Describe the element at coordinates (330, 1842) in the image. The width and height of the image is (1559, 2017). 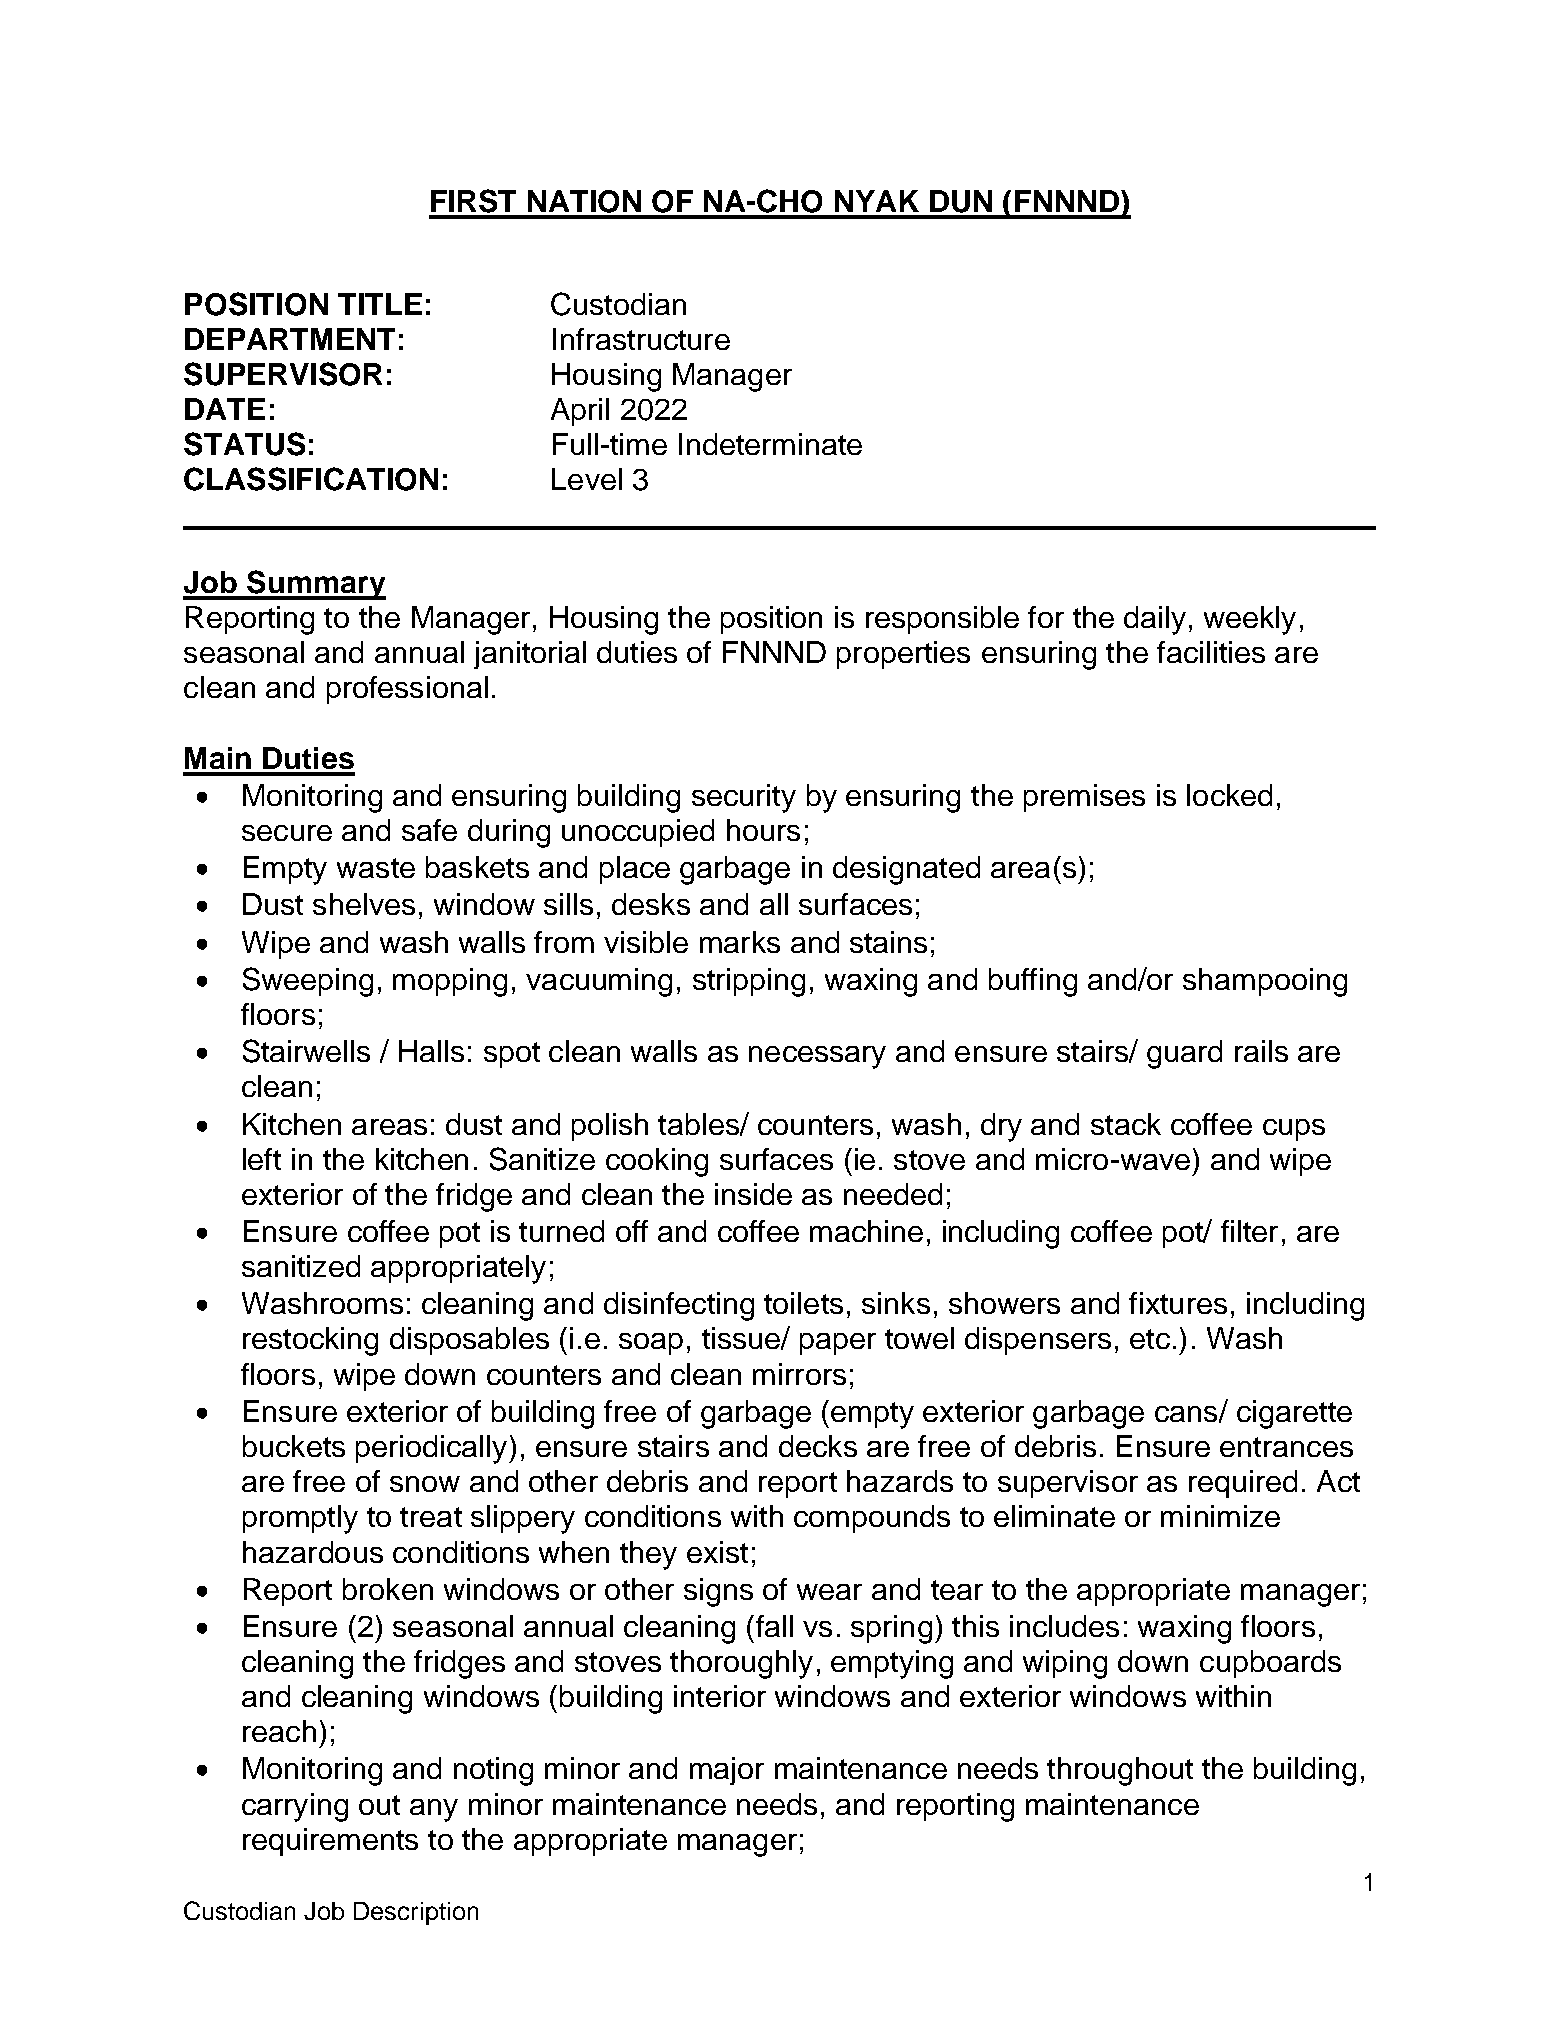
I see `requirements` at that location.
